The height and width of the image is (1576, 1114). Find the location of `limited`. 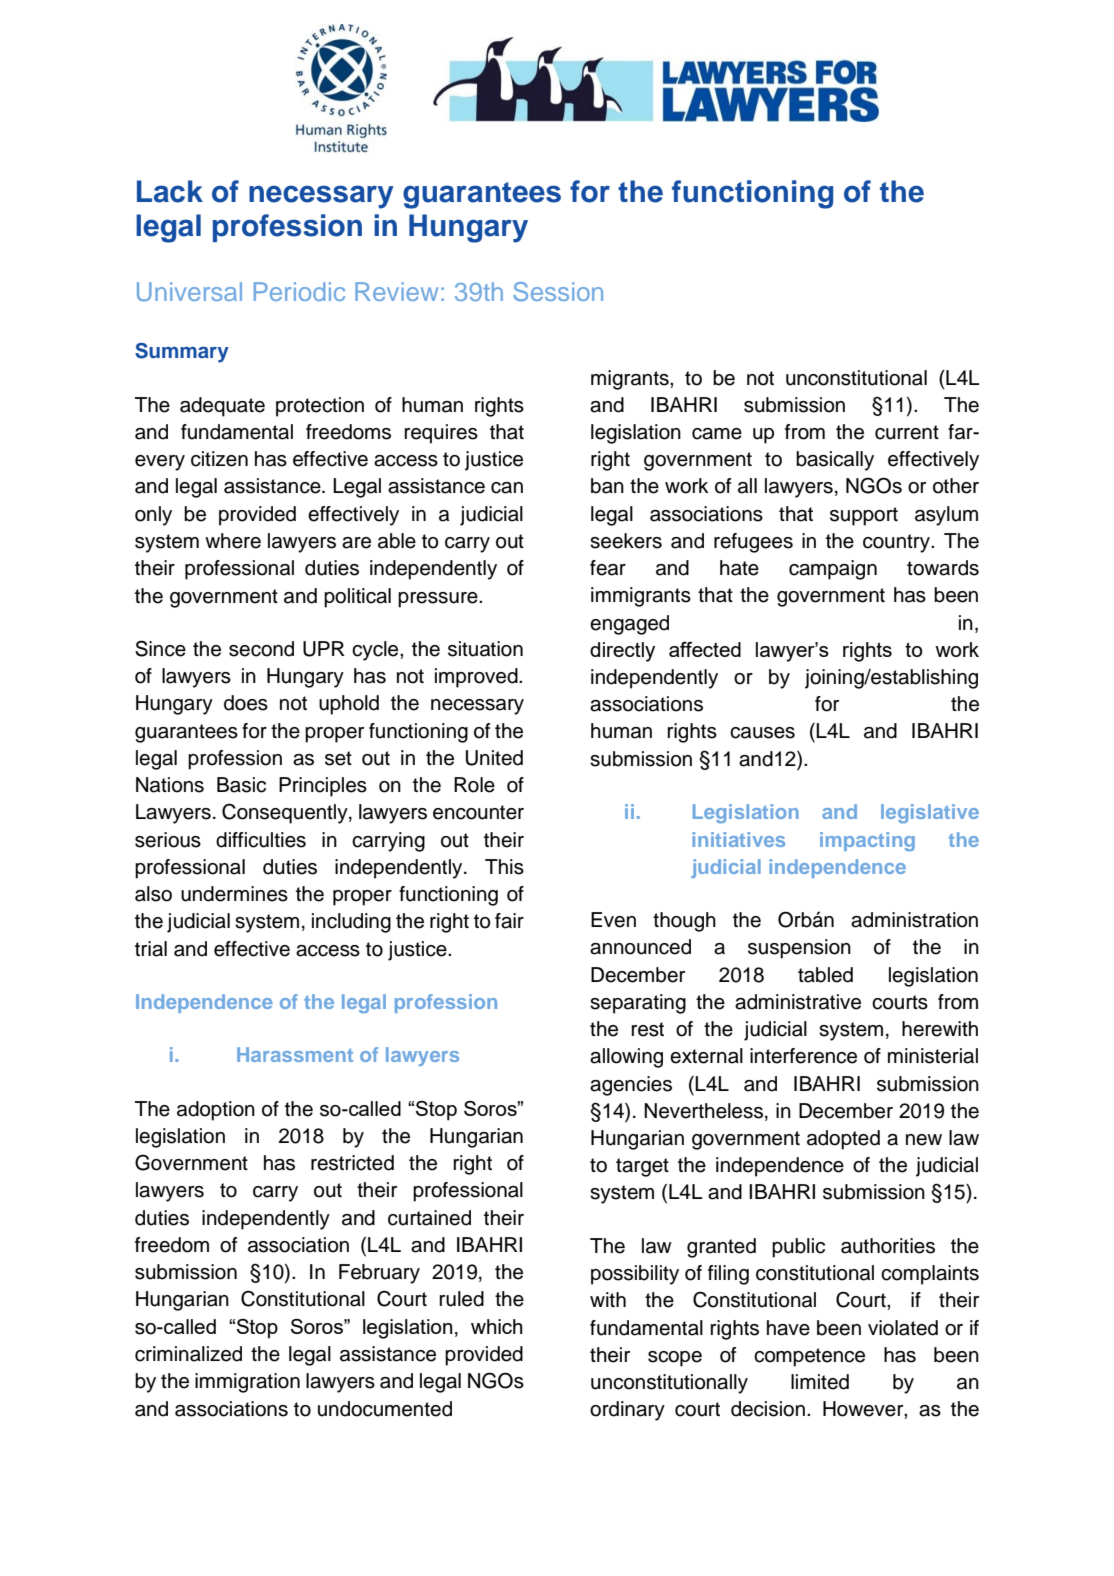

limited is located at coordinates (820, 1382).
